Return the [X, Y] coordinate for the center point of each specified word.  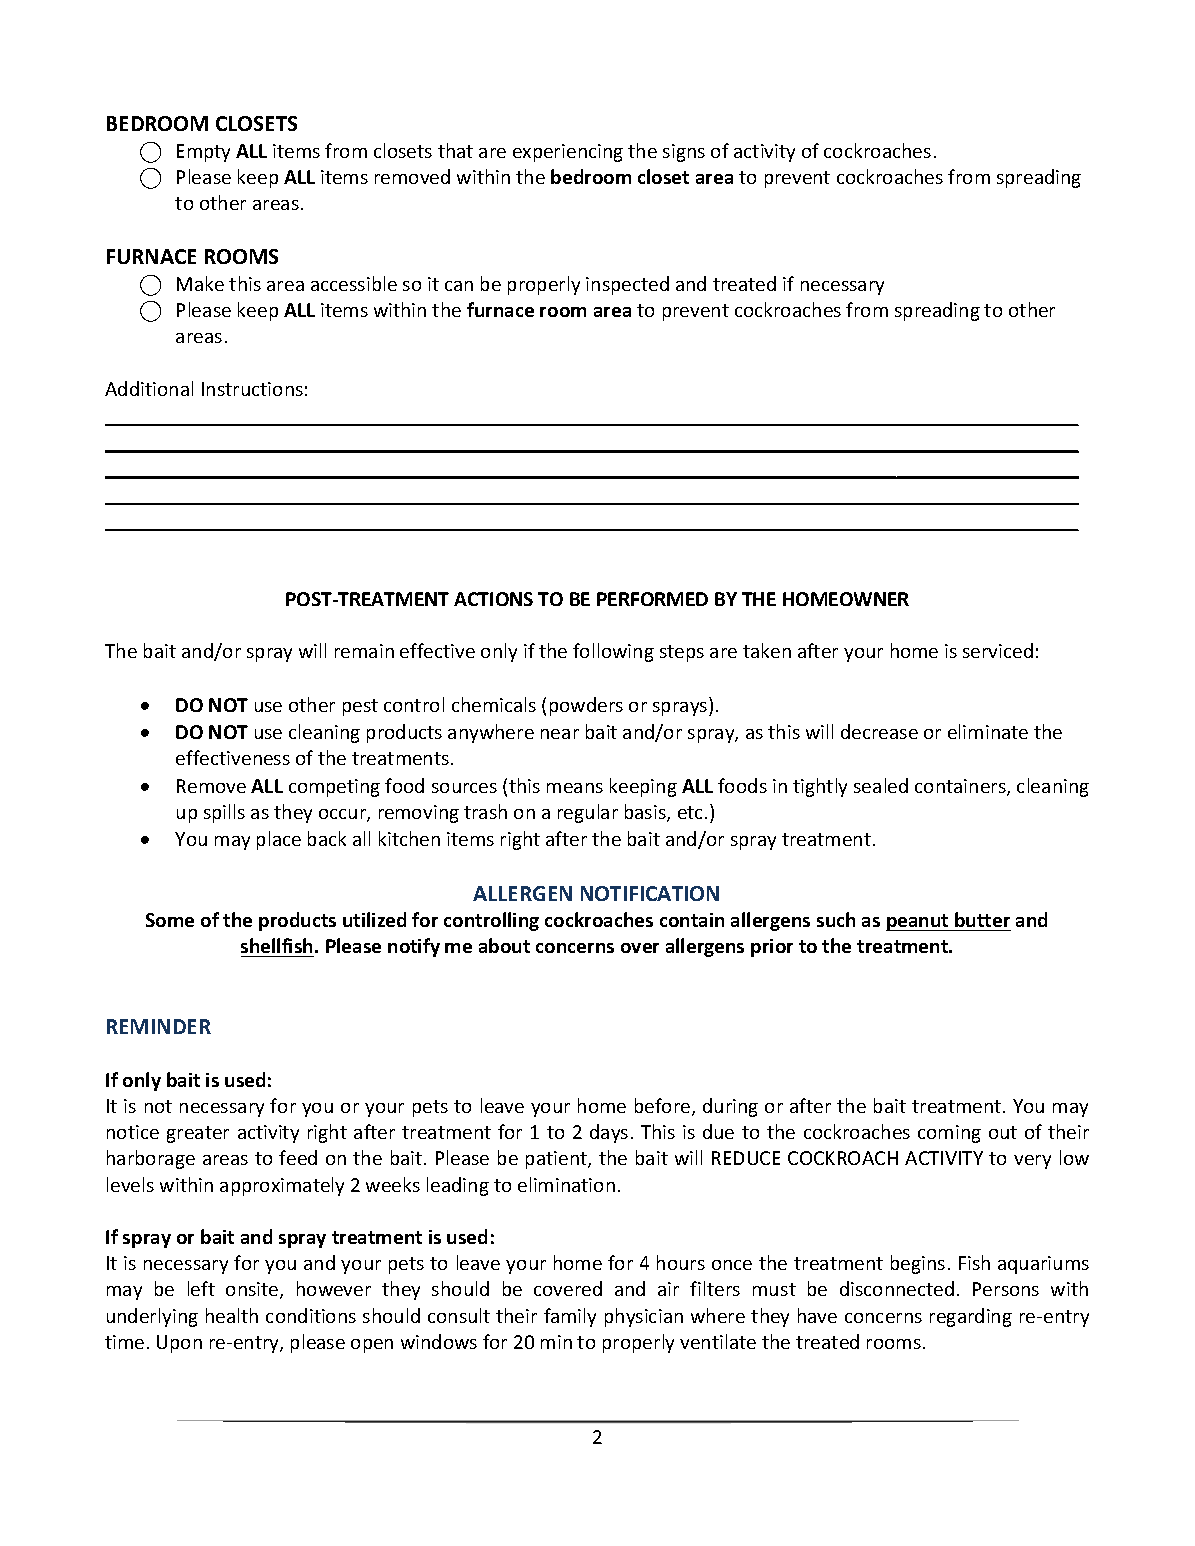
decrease [879, 731]
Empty [203, 153]
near [560, 734]
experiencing [568, 153]
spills [224, 813]
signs [684, 153]
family [570, 1317]
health [232, 1315]
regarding [971, 1317]
